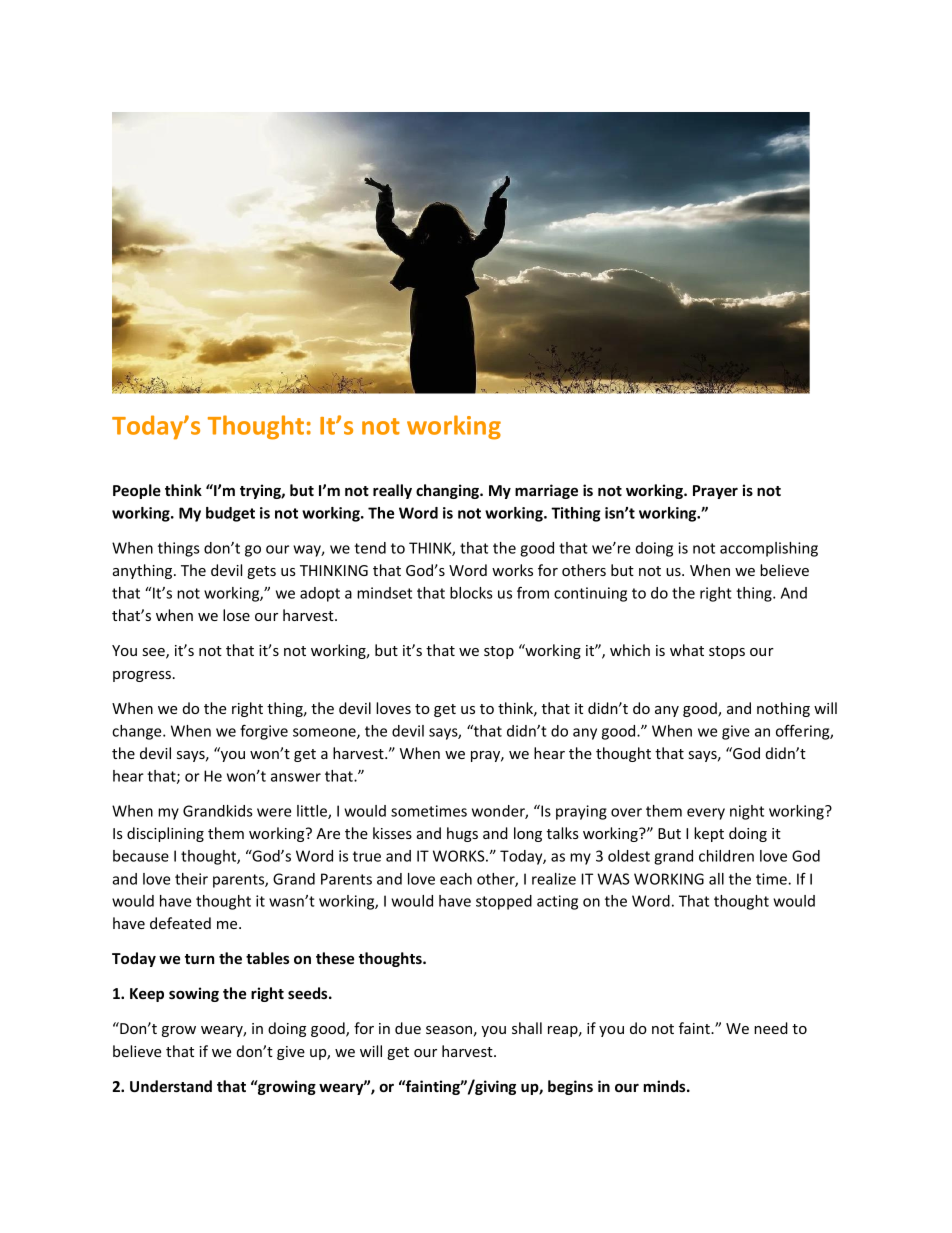 Image resolution: width=952 pixels, height=1233 pixels. I want to click on were, so click(274, 812).
